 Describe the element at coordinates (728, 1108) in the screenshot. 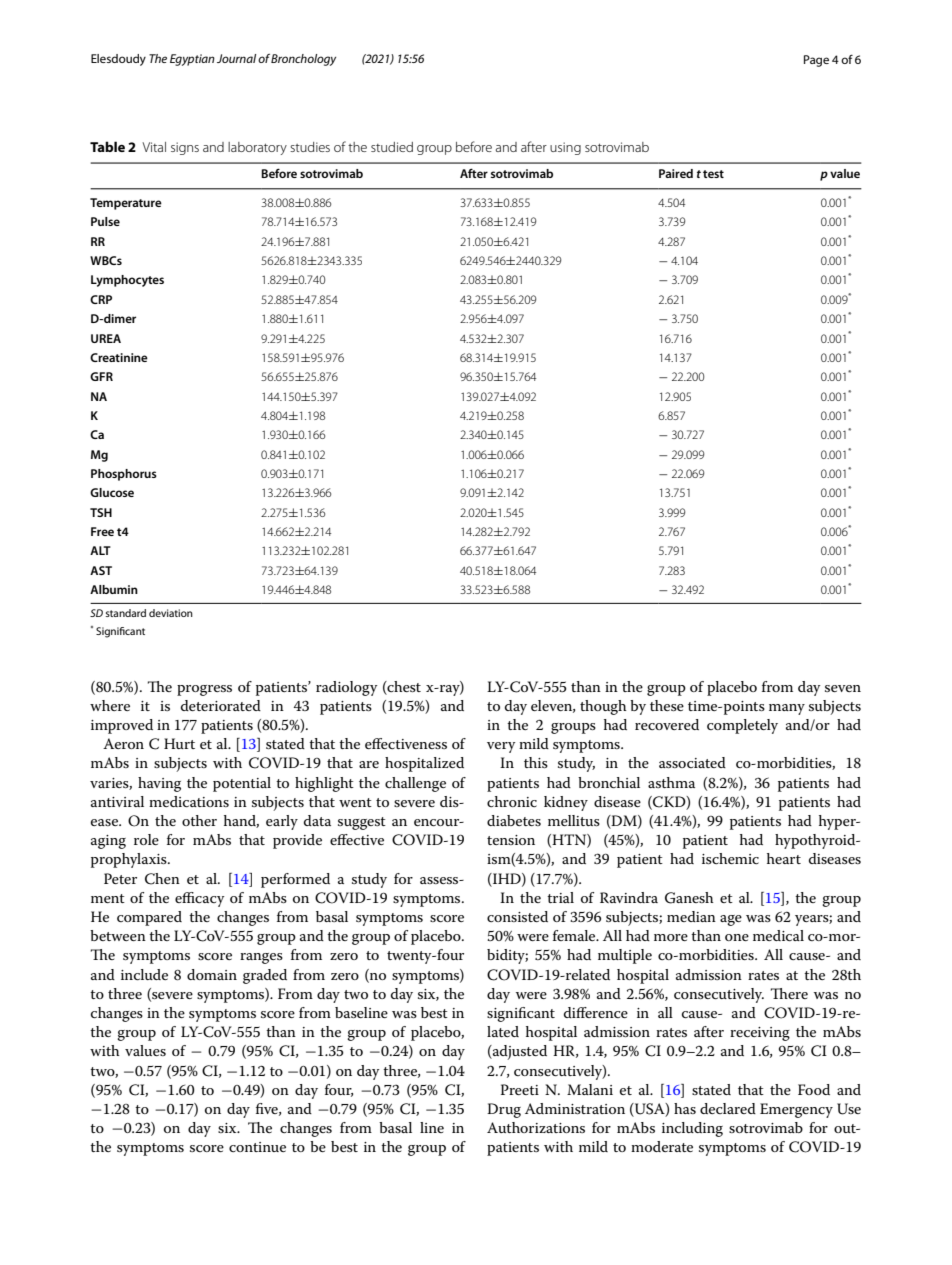

I see `declared` at that location.
